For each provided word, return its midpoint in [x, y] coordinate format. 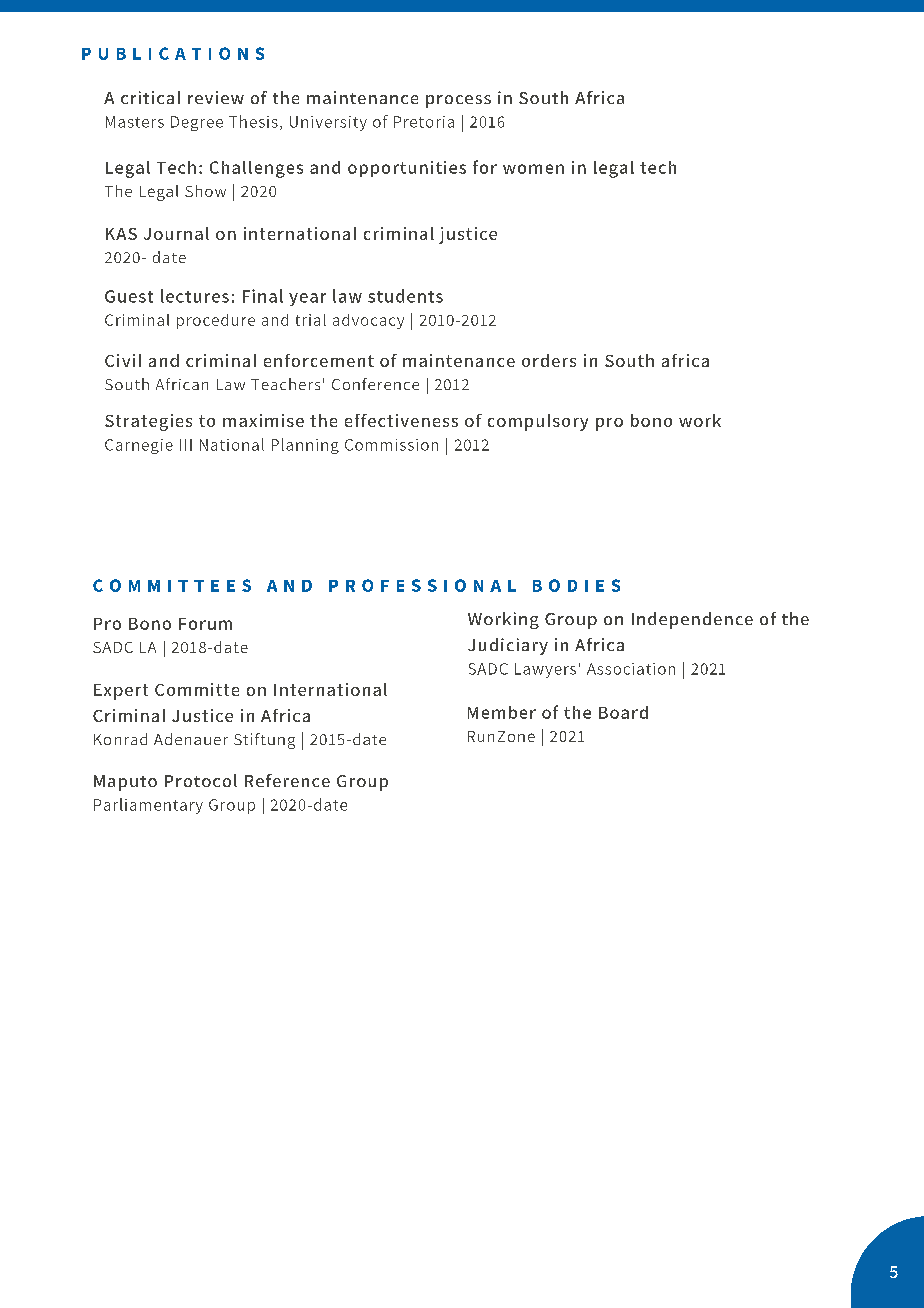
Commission [391, 445]
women [533, 169]
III [186, 445]
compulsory [538, 422]
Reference [287, 780]
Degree [197, 123]
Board [623, 712]
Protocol [201, 780]
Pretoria [424, 122]
